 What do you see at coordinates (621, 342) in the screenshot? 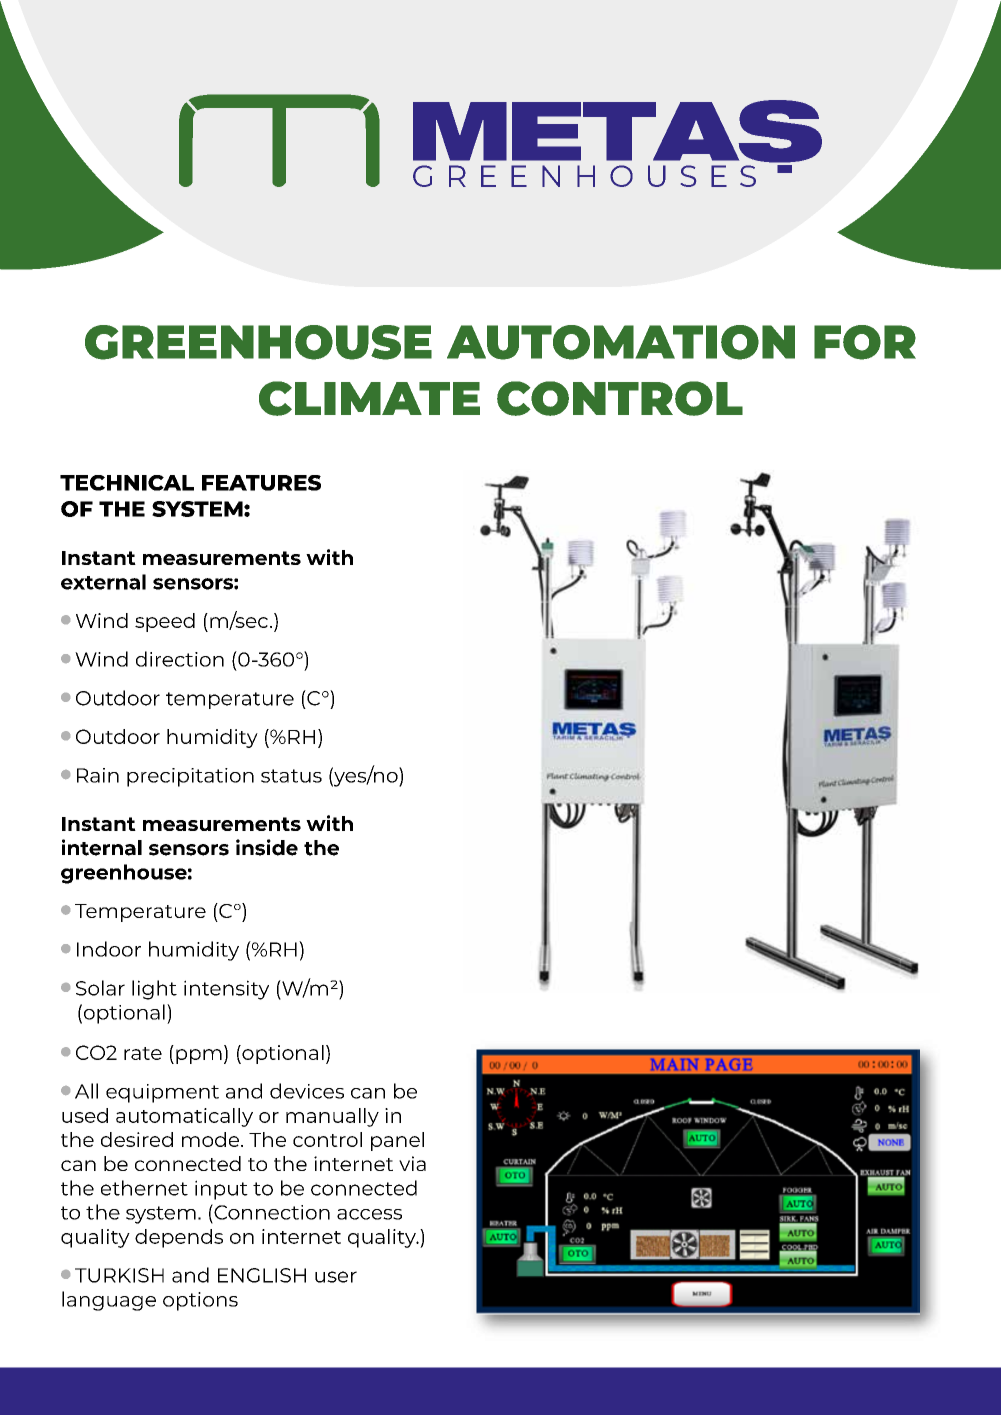
I see `AUTOMATION` at bounding box center [621, 342].
